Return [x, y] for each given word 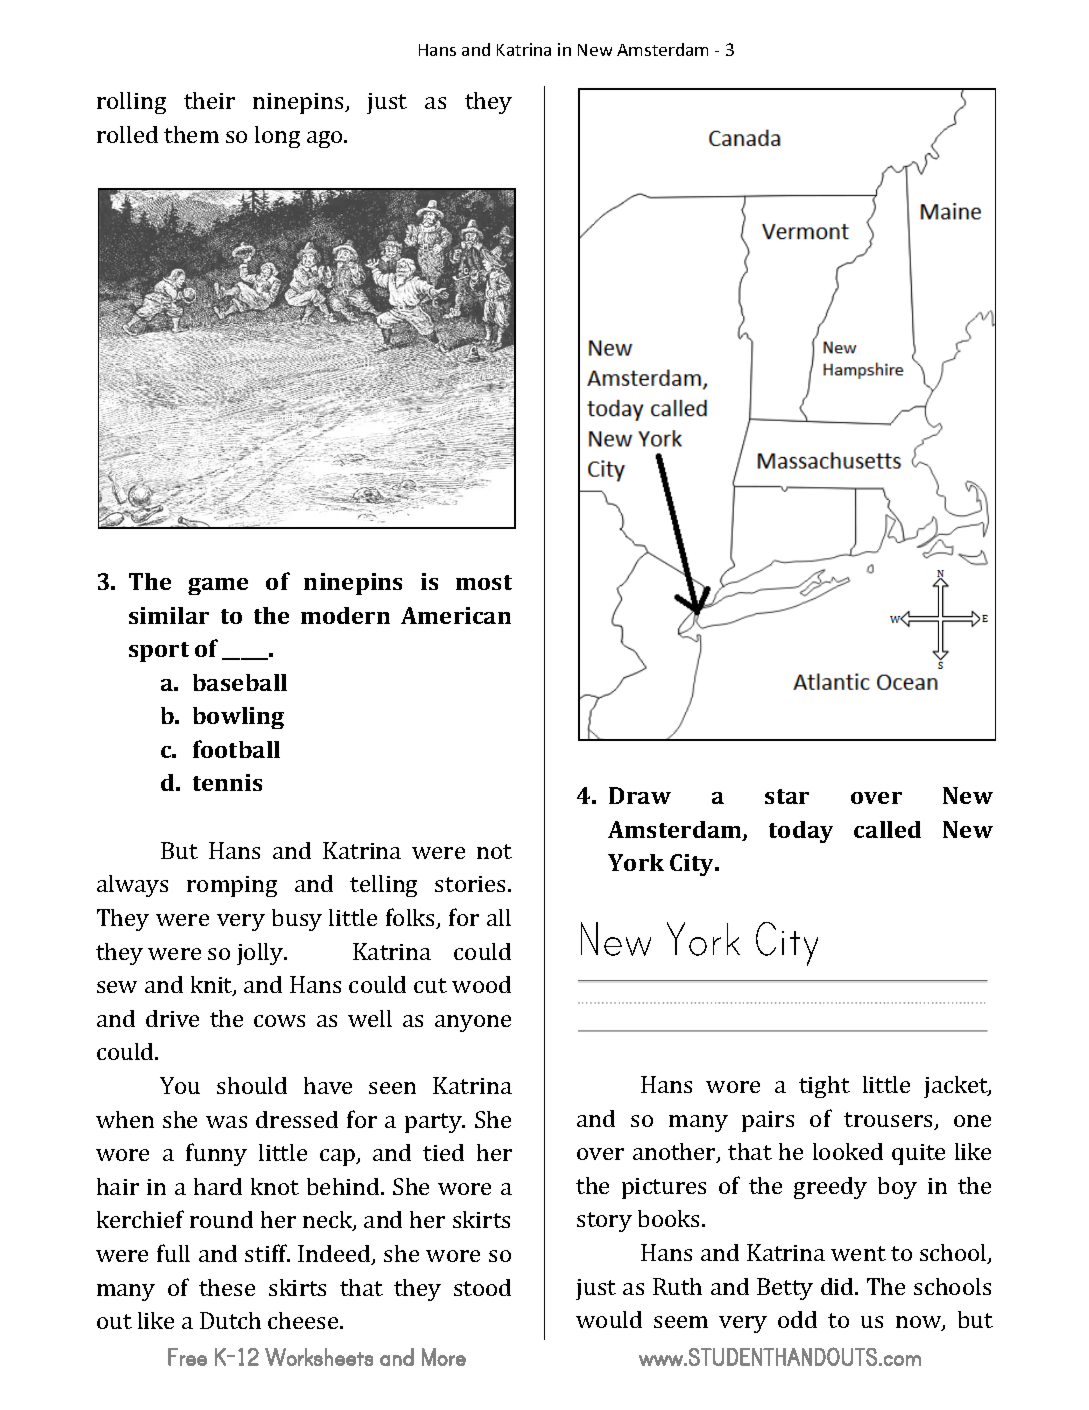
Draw [640, 795]
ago [326, 139]
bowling [238, 718]
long [277, 137]
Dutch [230, 1320]
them [191, 134]
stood [482, 1287]
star [787, 796]
